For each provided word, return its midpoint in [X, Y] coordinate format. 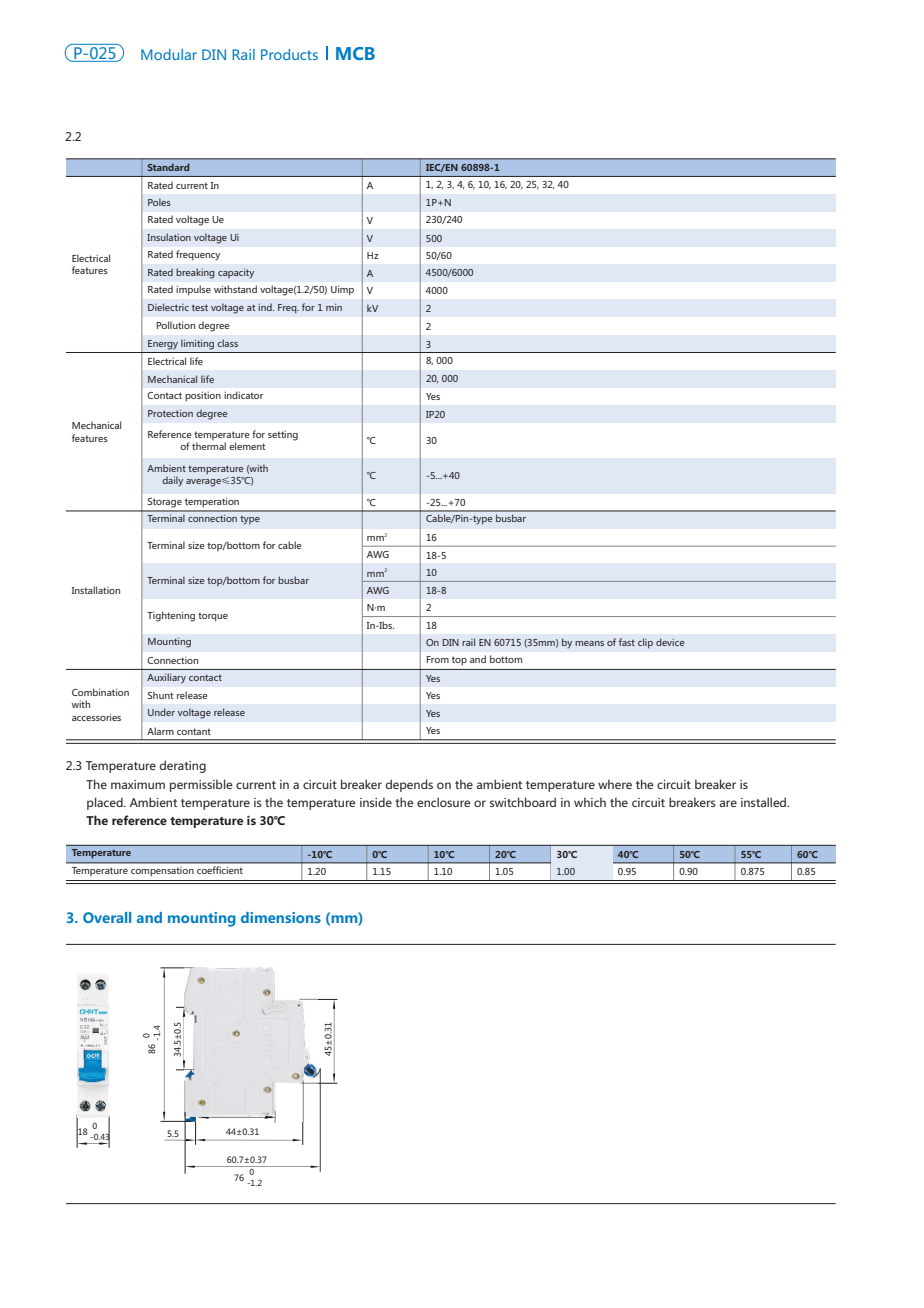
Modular [169, 54]
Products [289, 54]
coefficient [220, 870]
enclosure [444, 802]
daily [172, 481]
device [670, 642]
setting [283, 436]
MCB [355, 53]
